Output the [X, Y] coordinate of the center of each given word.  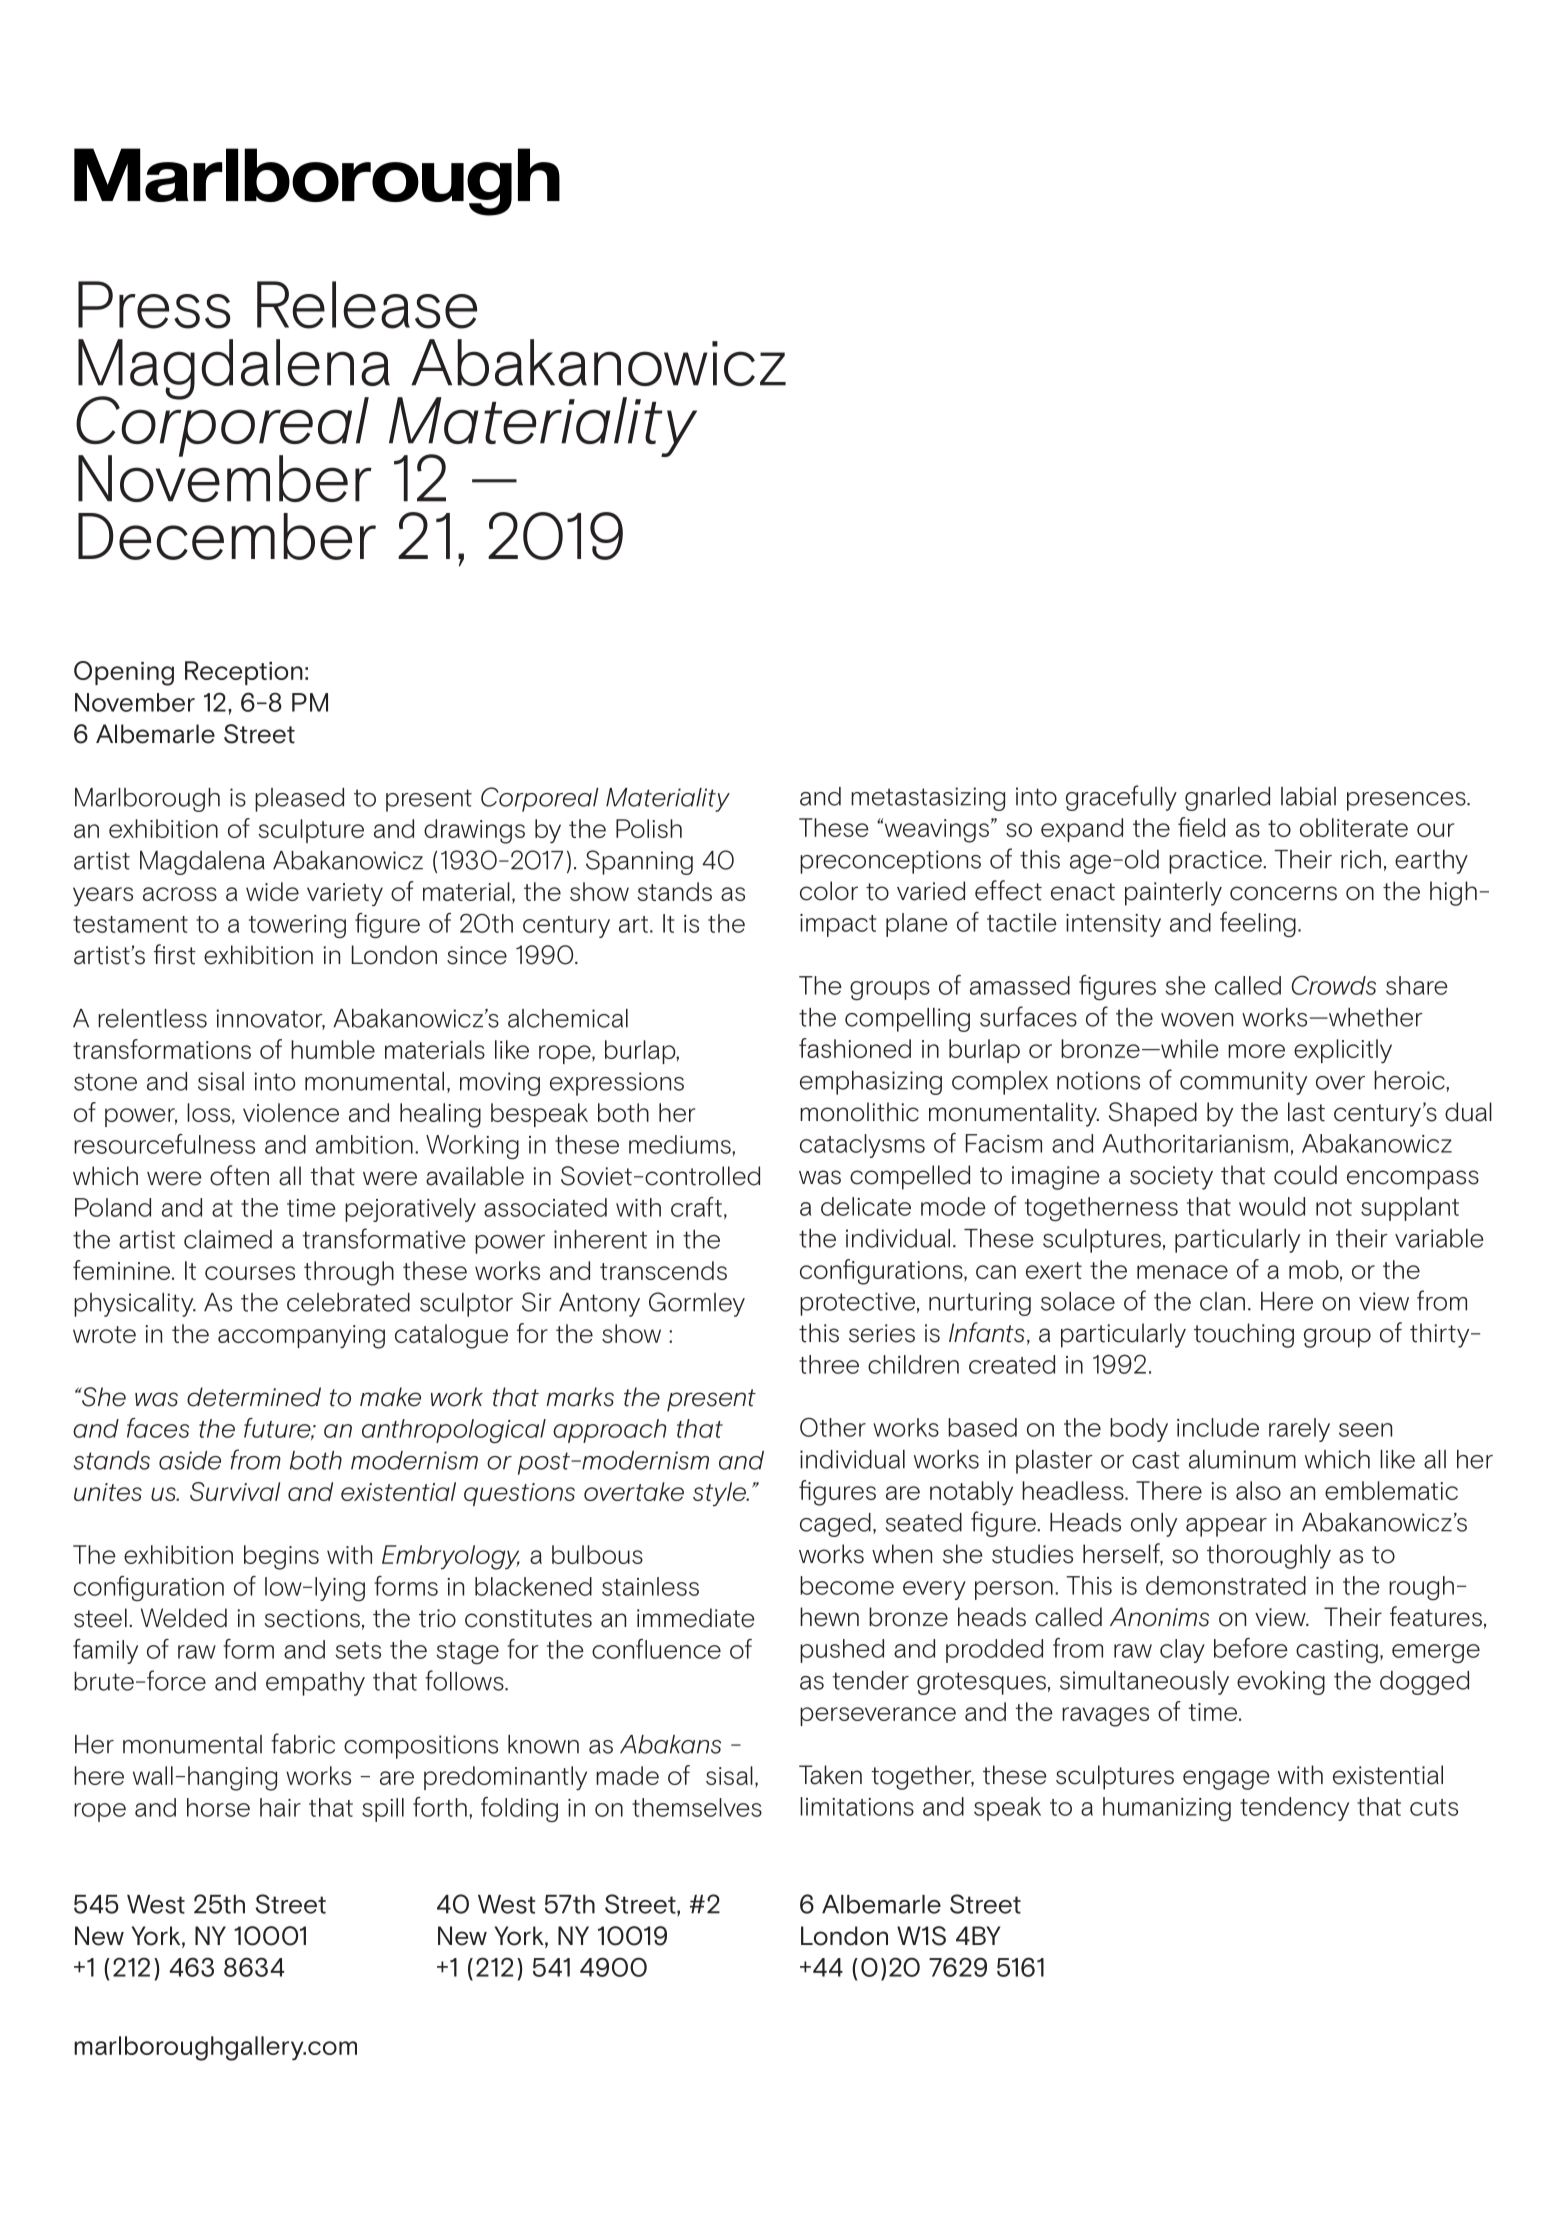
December [227, 536]
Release [367, 305]
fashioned [855, 1048]
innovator [271, 1019]
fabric [303, 1743]
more [1256, 1051]
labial [1308, 796]
